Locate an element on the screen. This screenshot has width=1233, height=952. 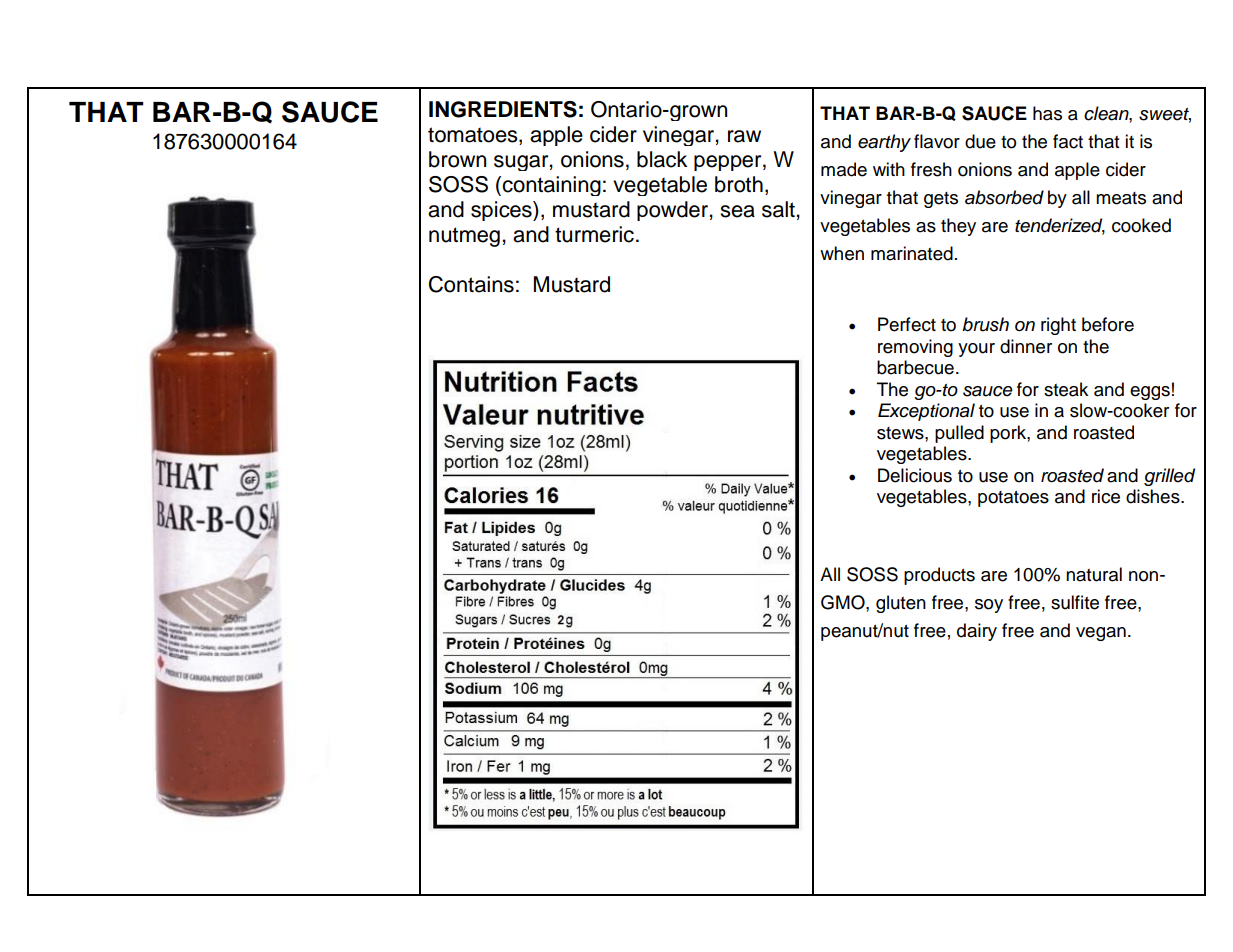
INGREDIENTS is located at coordinates (503, 109).
